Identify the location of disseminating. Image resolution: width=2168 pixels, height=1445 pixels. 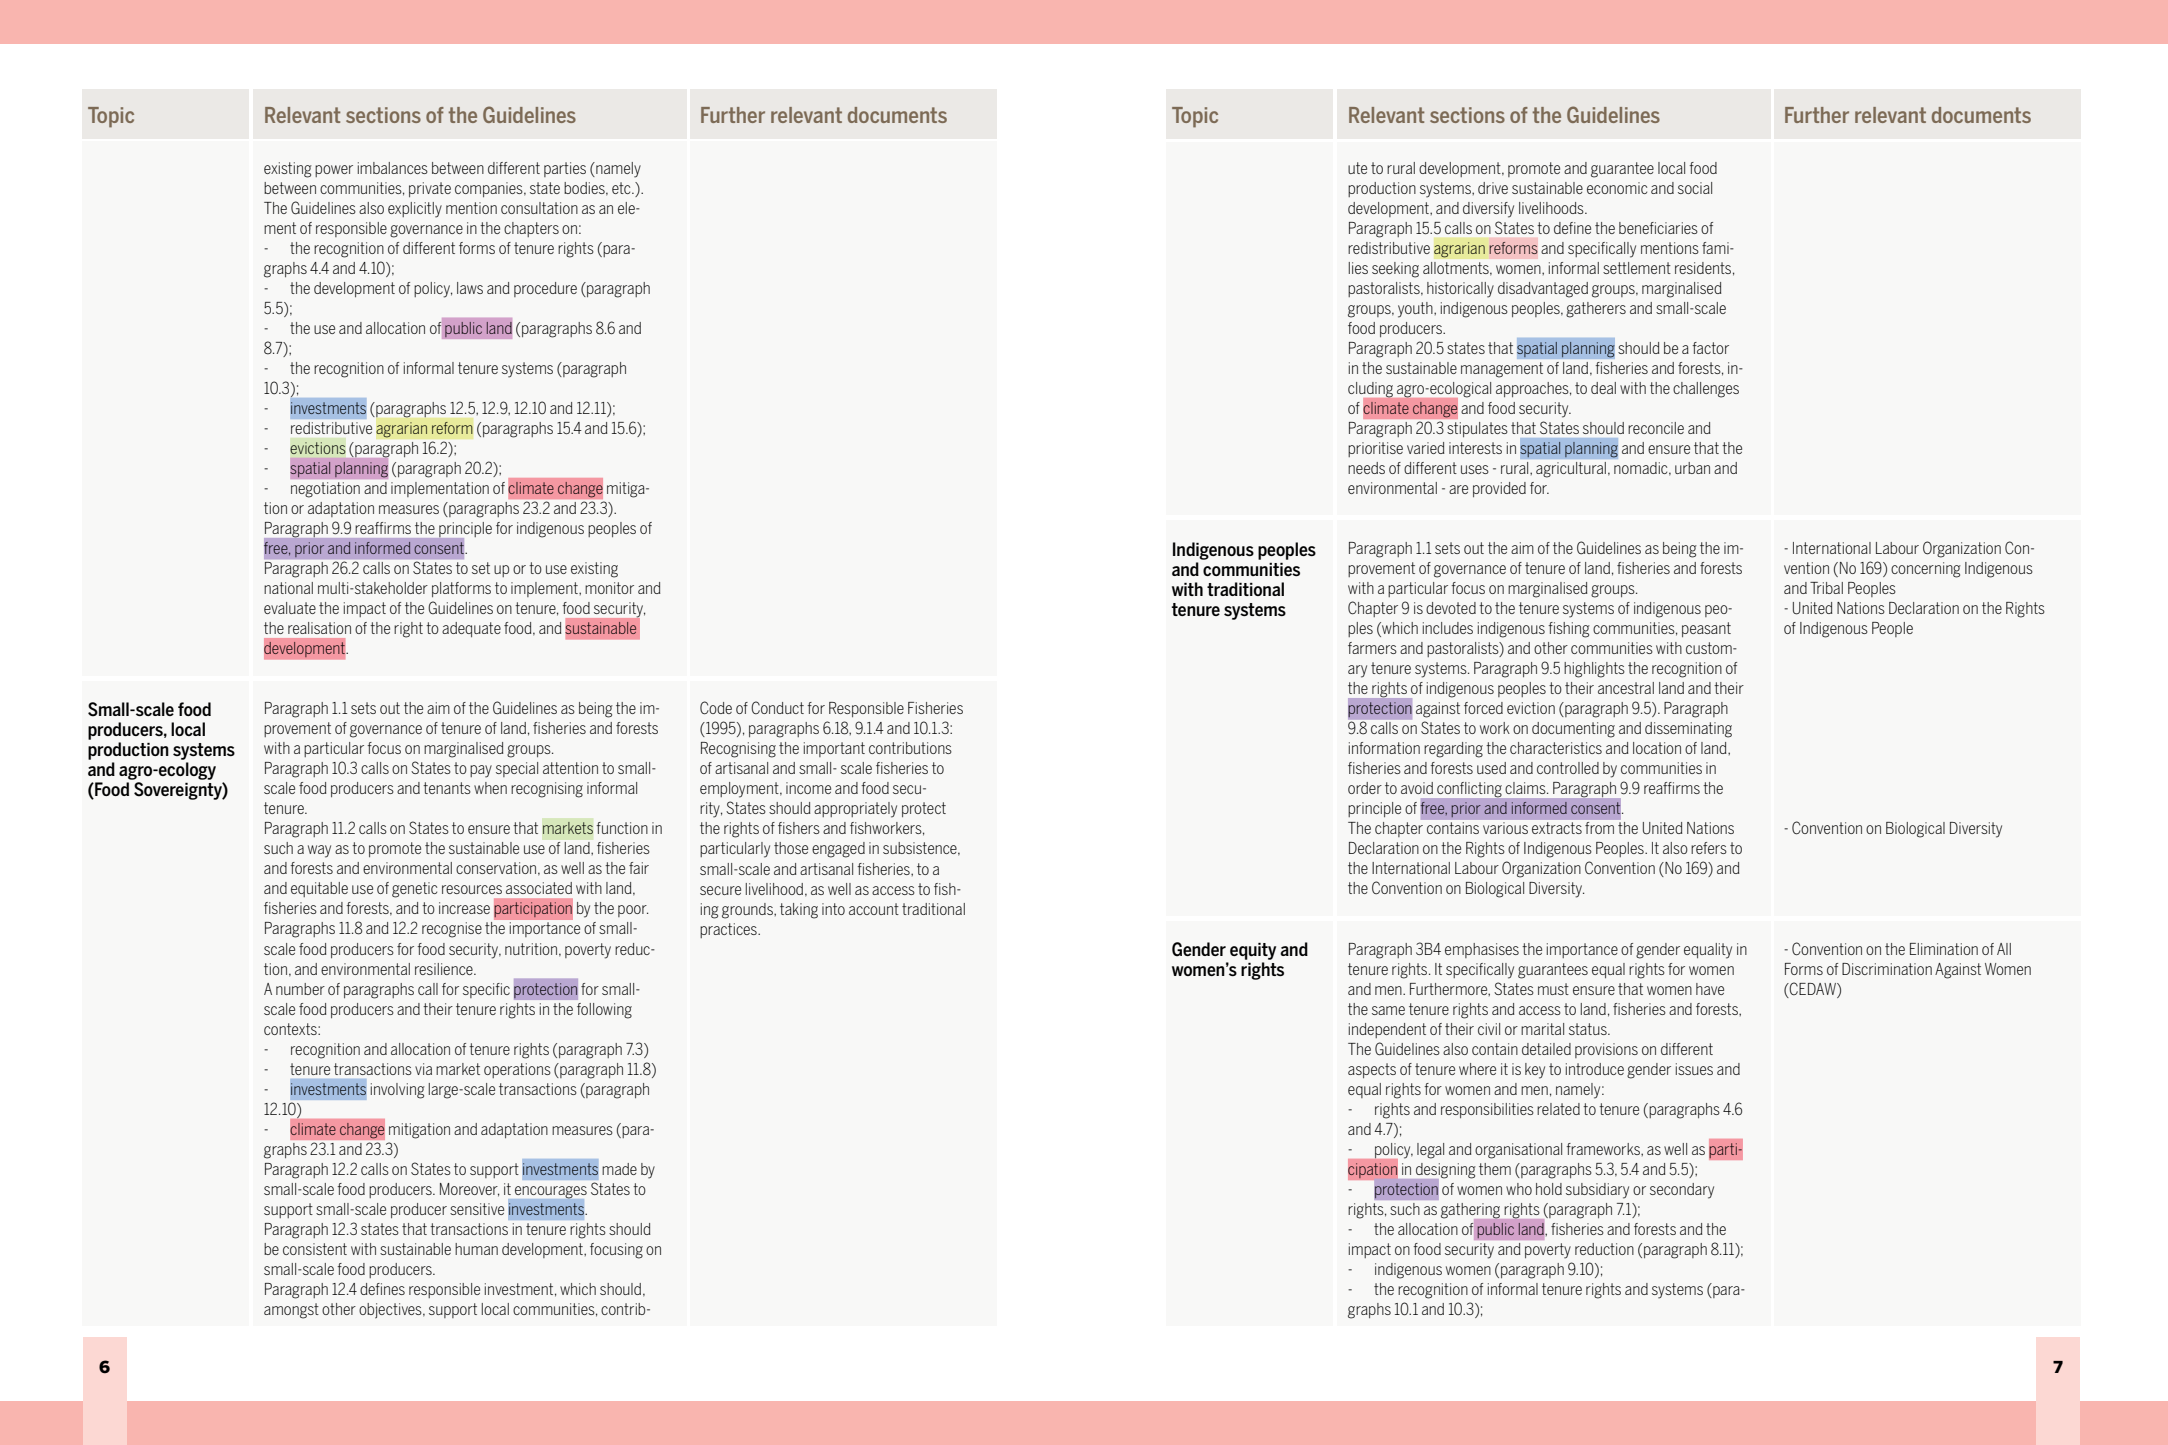
(1688, 730).
